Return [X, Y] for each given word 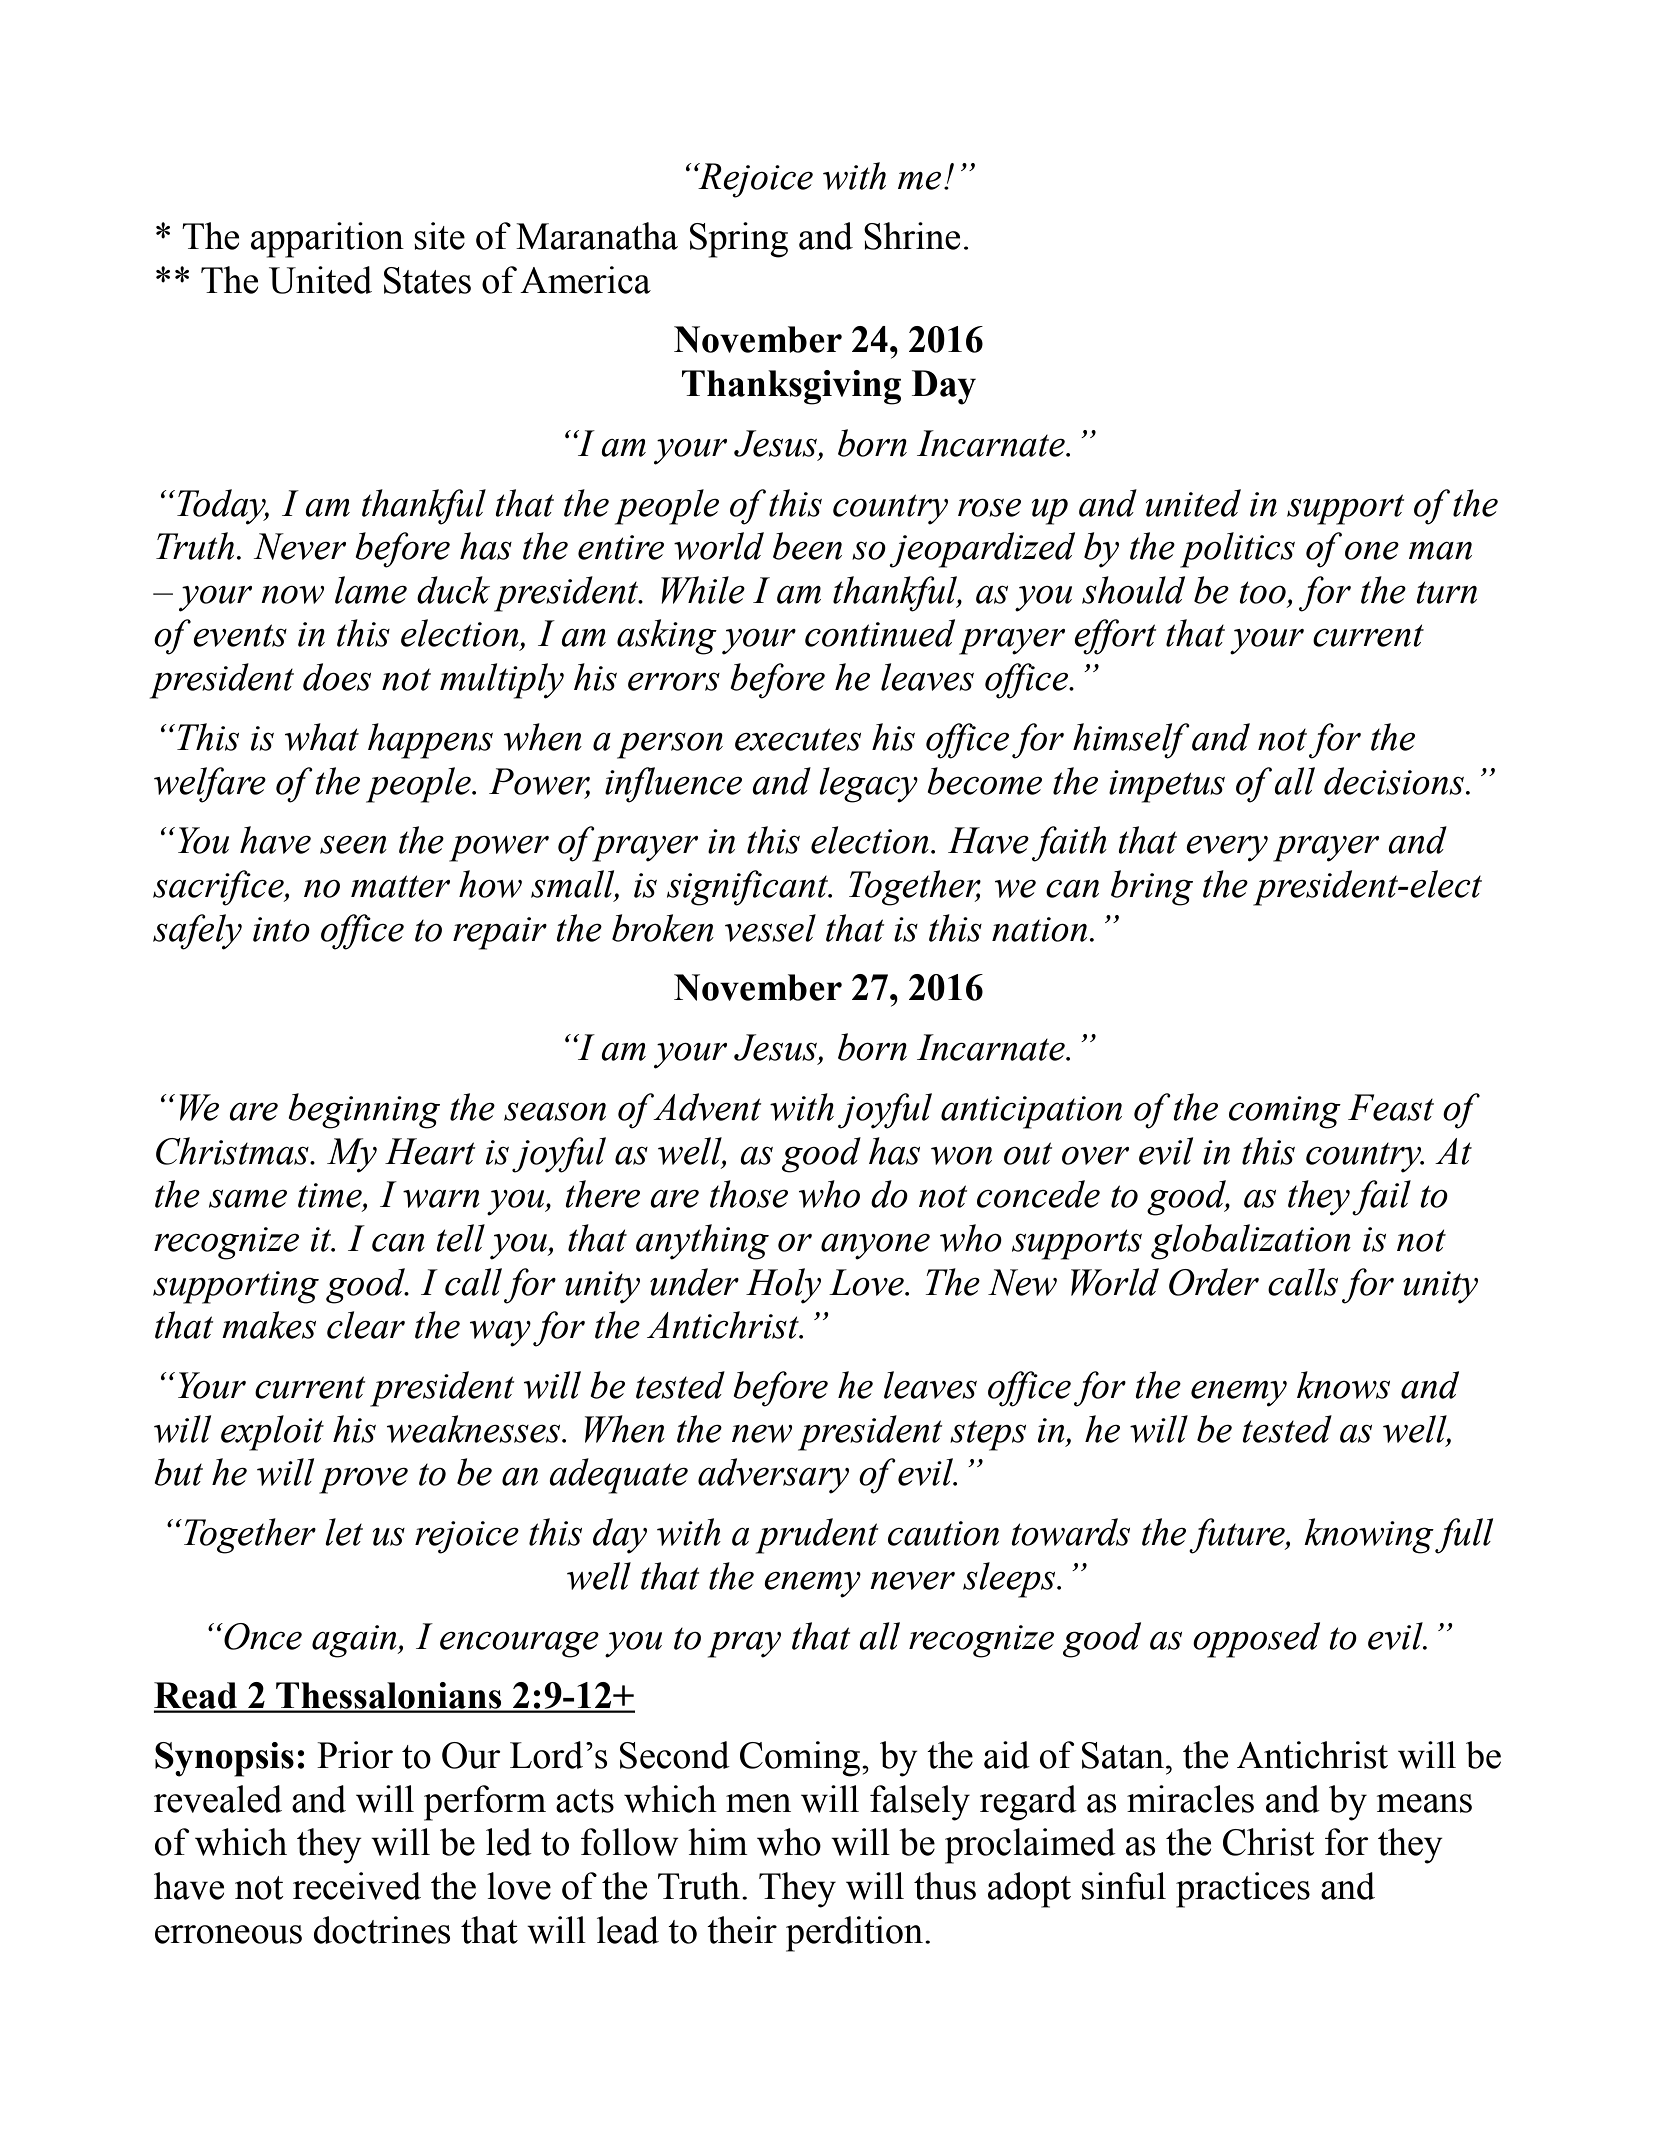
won [961, 1156]
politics [1237, 550]
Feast [1391, 1107]
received [357, 1886]
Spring [739, 240]
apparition [327, 240]
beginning [364, 1111]
